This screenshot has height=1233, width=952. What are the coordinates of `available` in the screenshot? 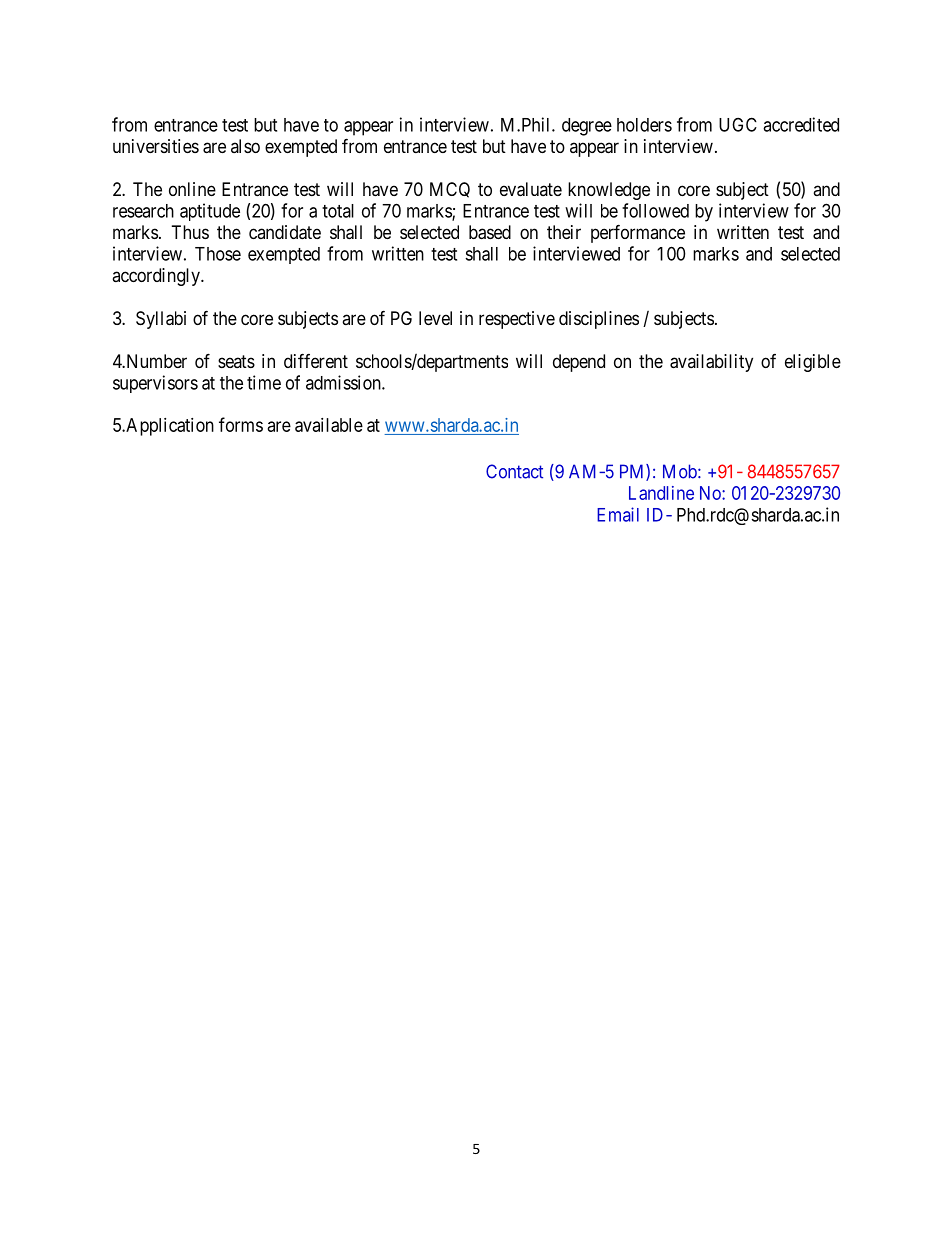 It's located at (329, 425).
